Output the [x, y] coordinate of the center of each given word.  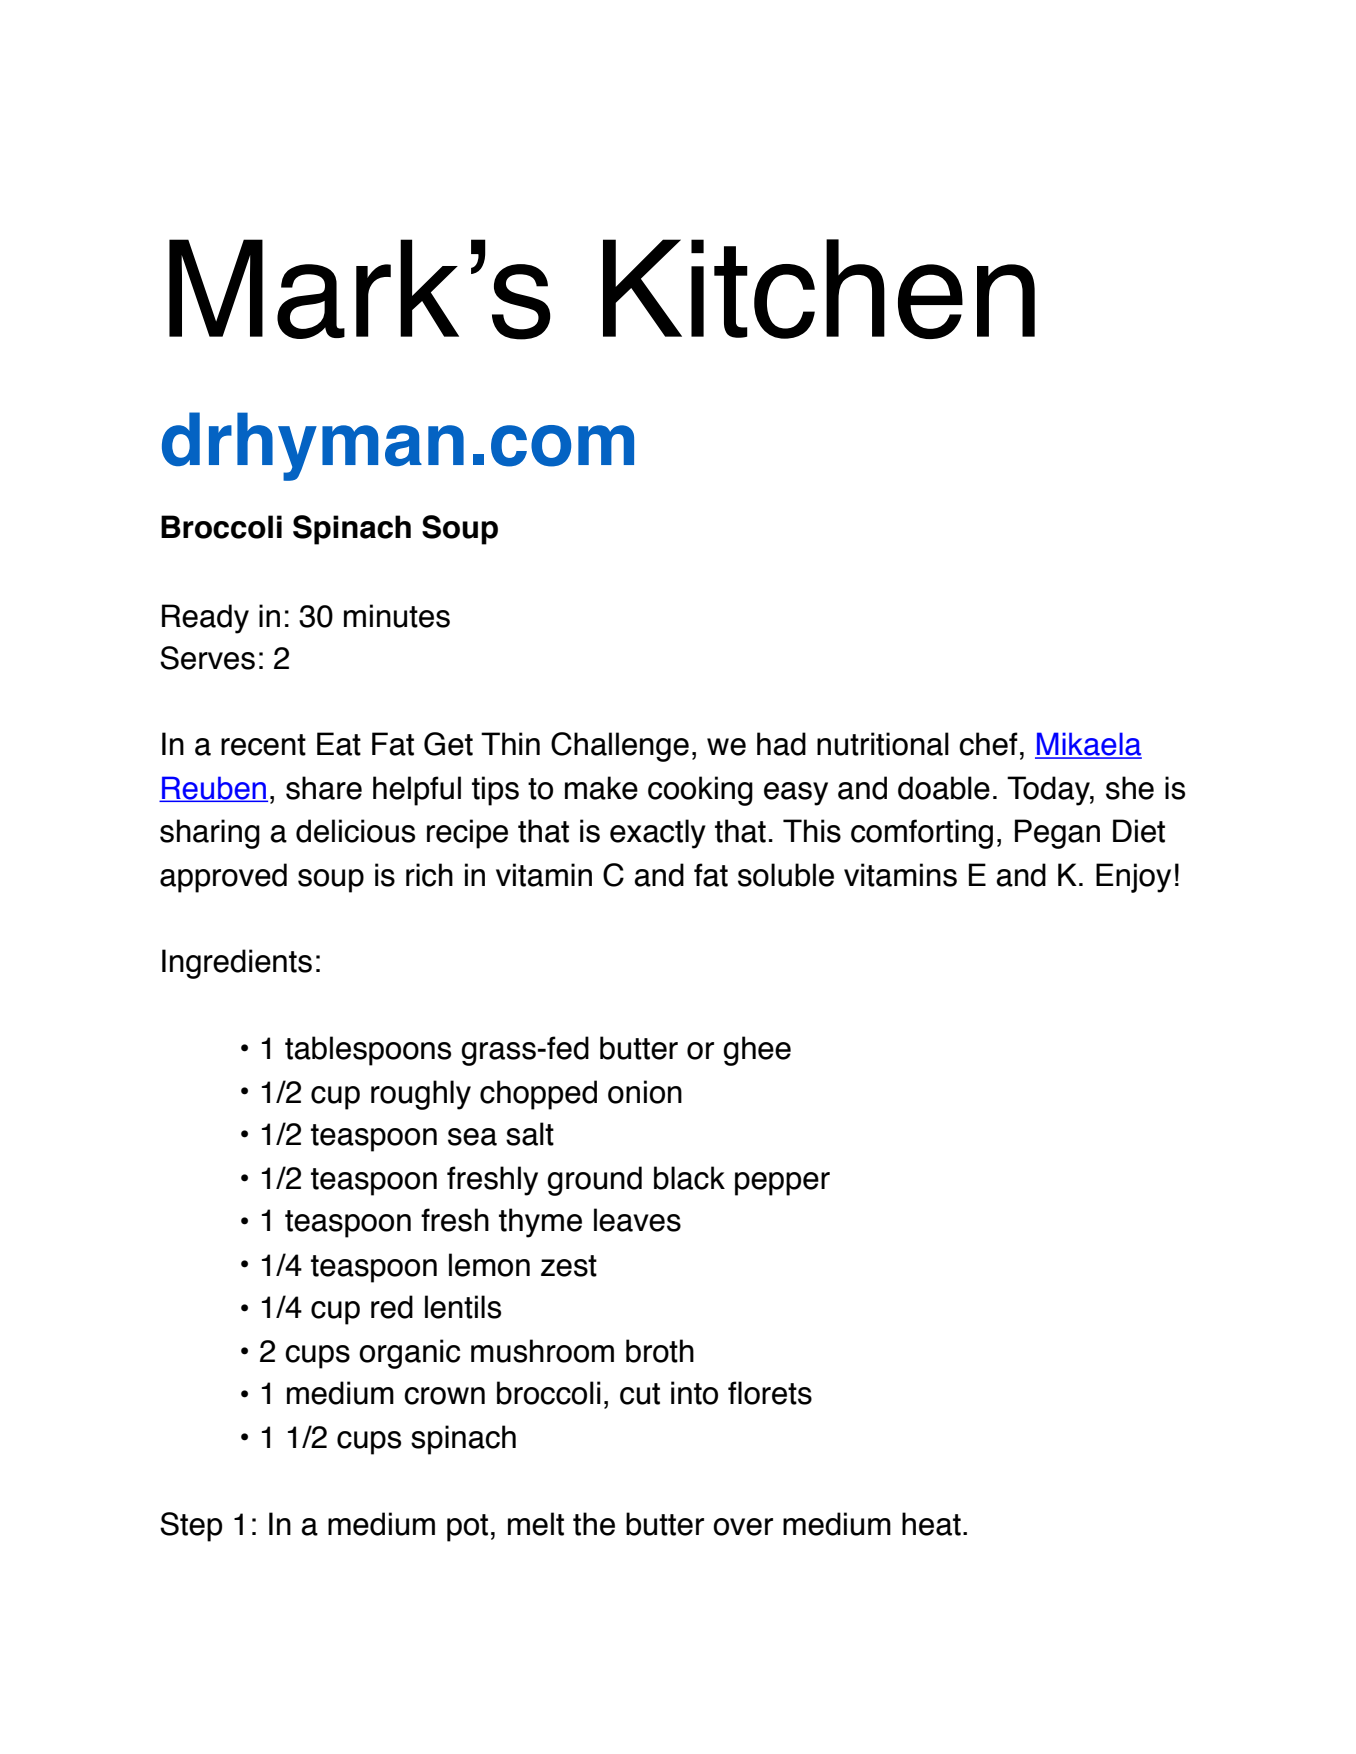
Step [191, 1527]
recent [263, 745]
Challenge [620, 747]
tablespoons [368, 1051]
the [594, 1524]
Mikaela [1088, 745]
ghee [757, 1051]
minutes [397, 616]
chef [988, 744]
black [689, 1178]
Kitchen [819, 289]
